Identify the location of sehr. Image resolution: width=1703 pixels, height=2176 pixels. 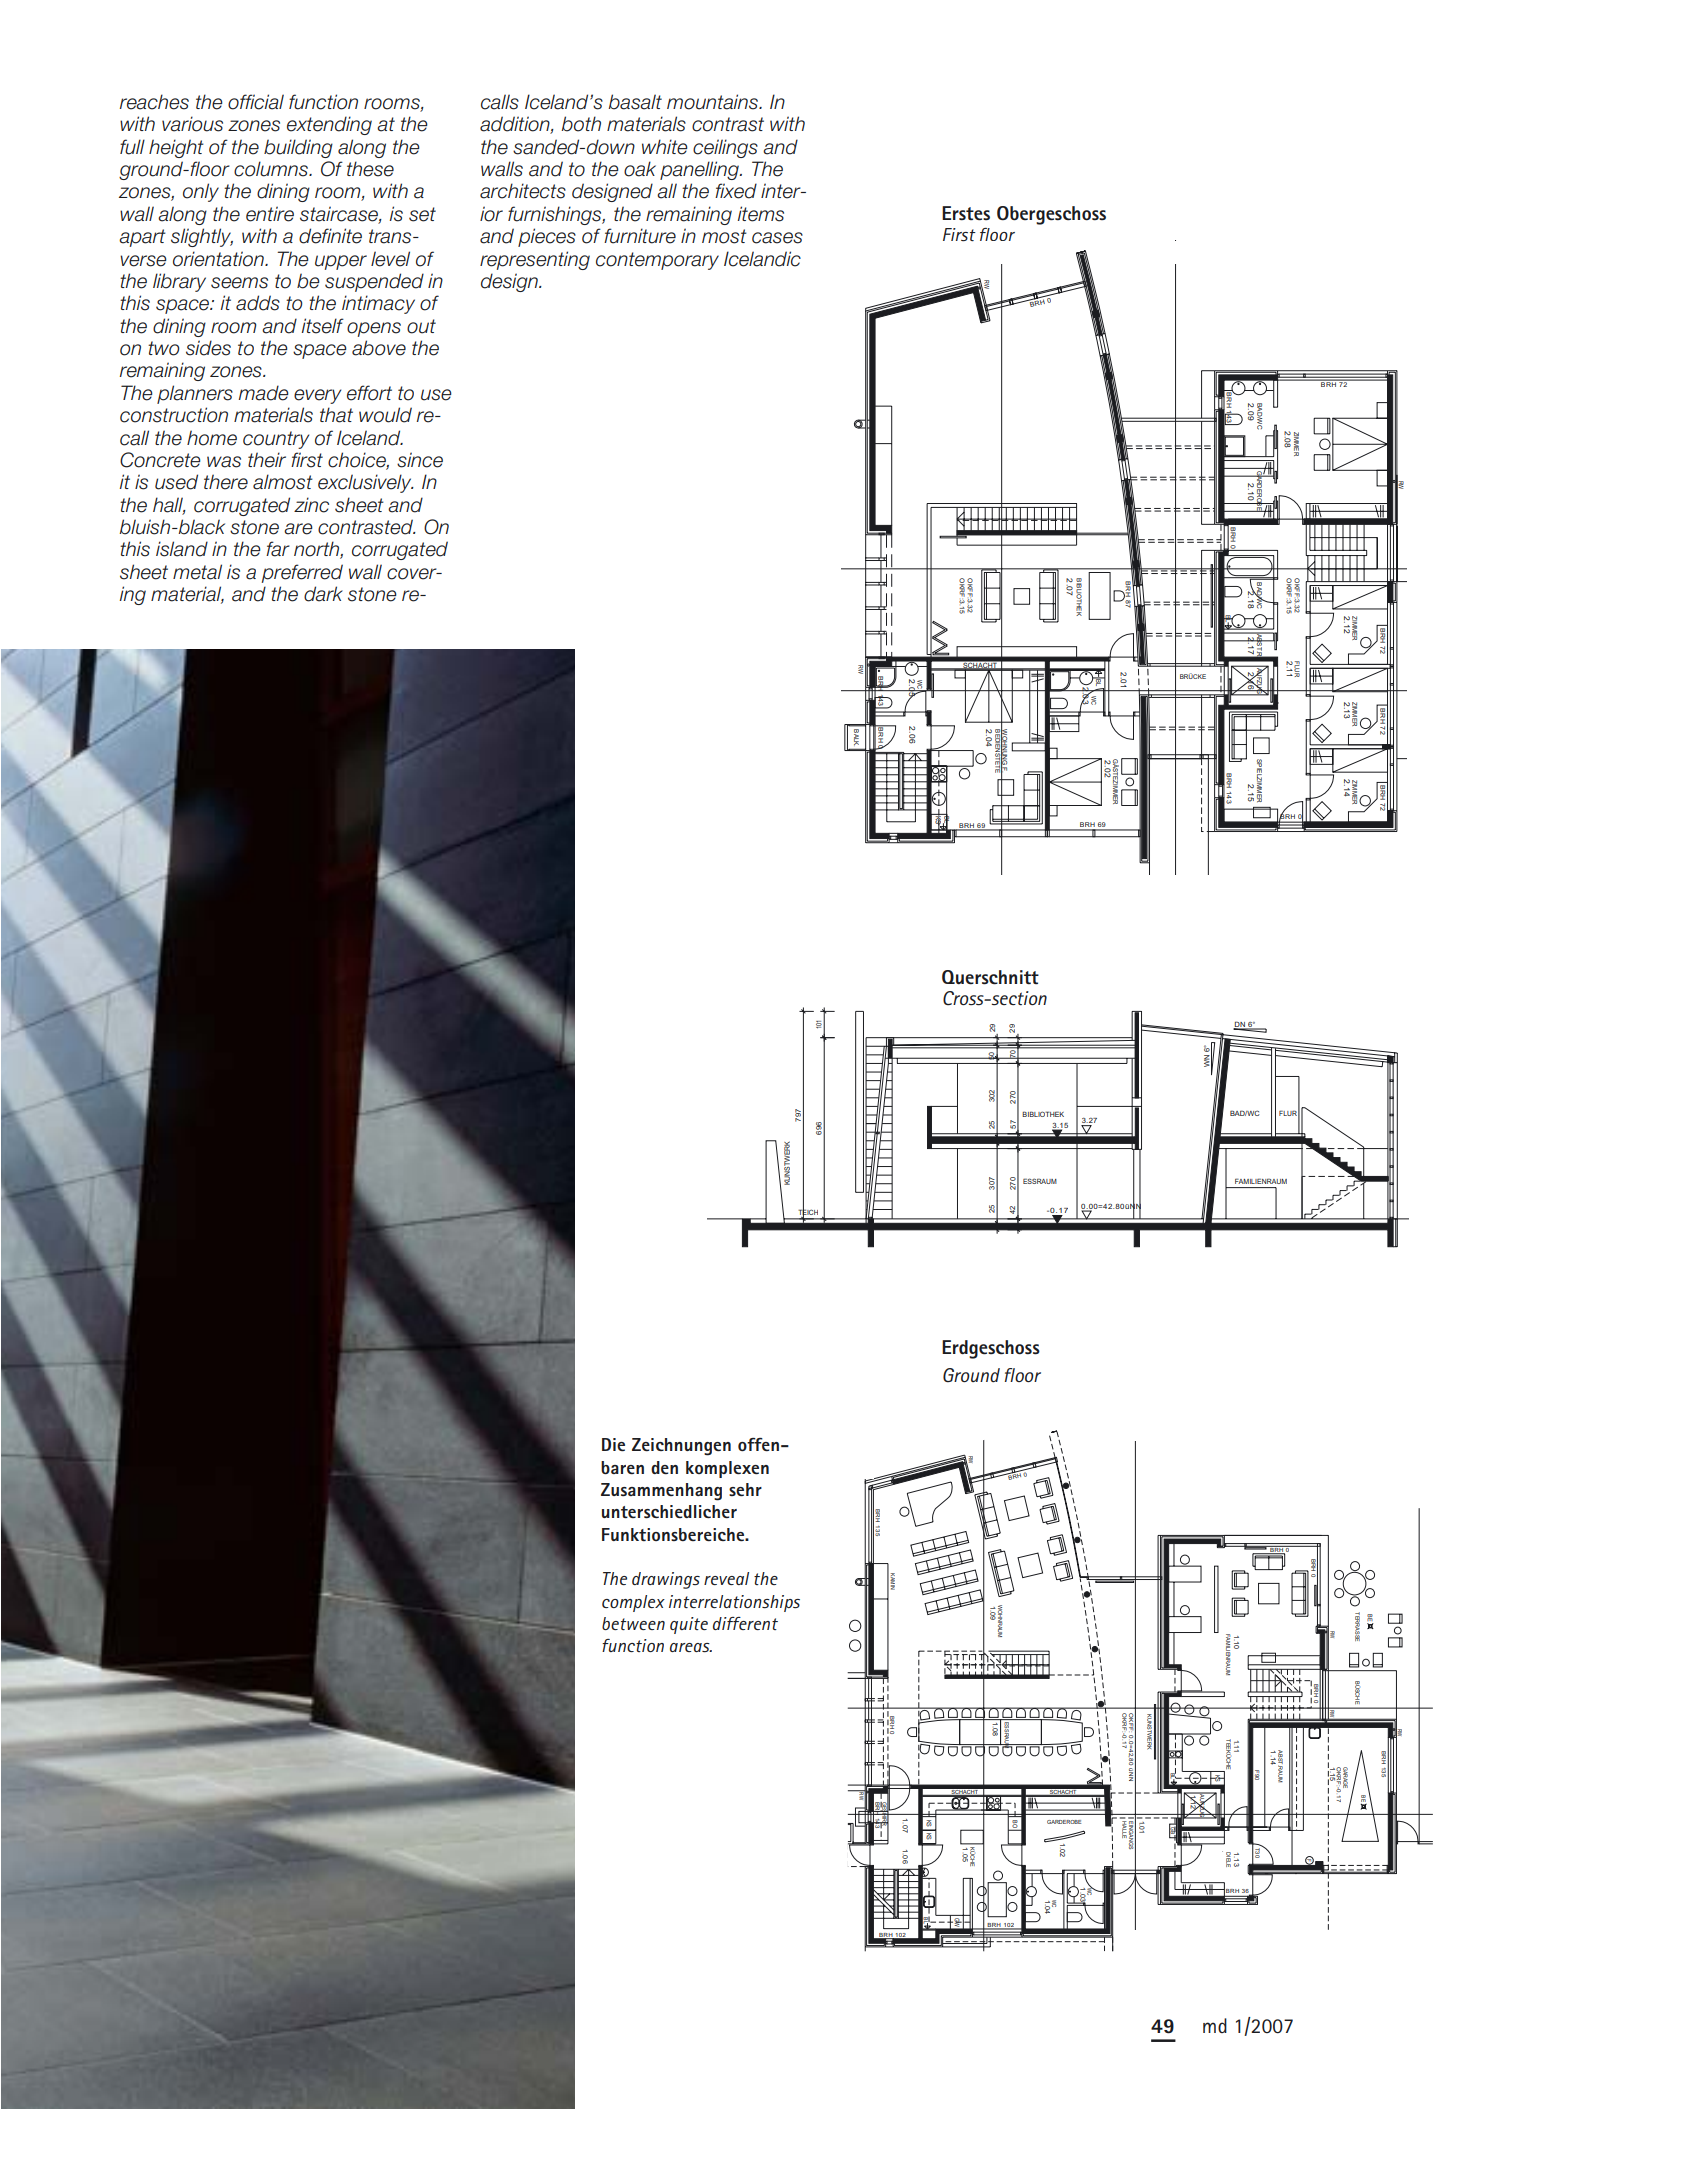
(745, 1489).
